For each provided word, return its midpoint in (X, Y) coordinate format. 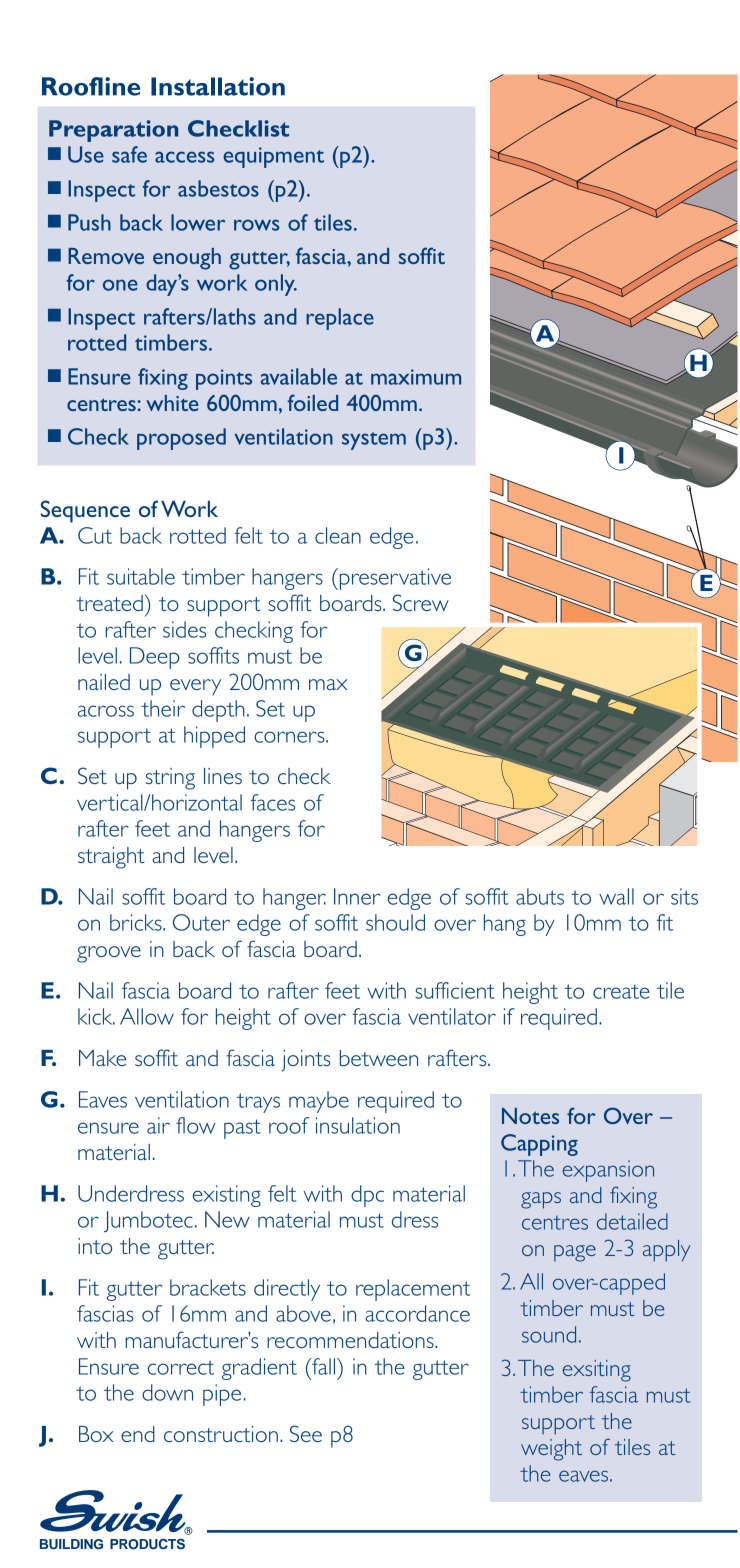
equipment (273, 157)
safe (129, 154)
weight (551, 1450)
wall (616, 896)
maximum (416, 377)
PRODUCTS (147, 1544)
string (170, 779)
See (306, 1433)
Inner (357, 896)
